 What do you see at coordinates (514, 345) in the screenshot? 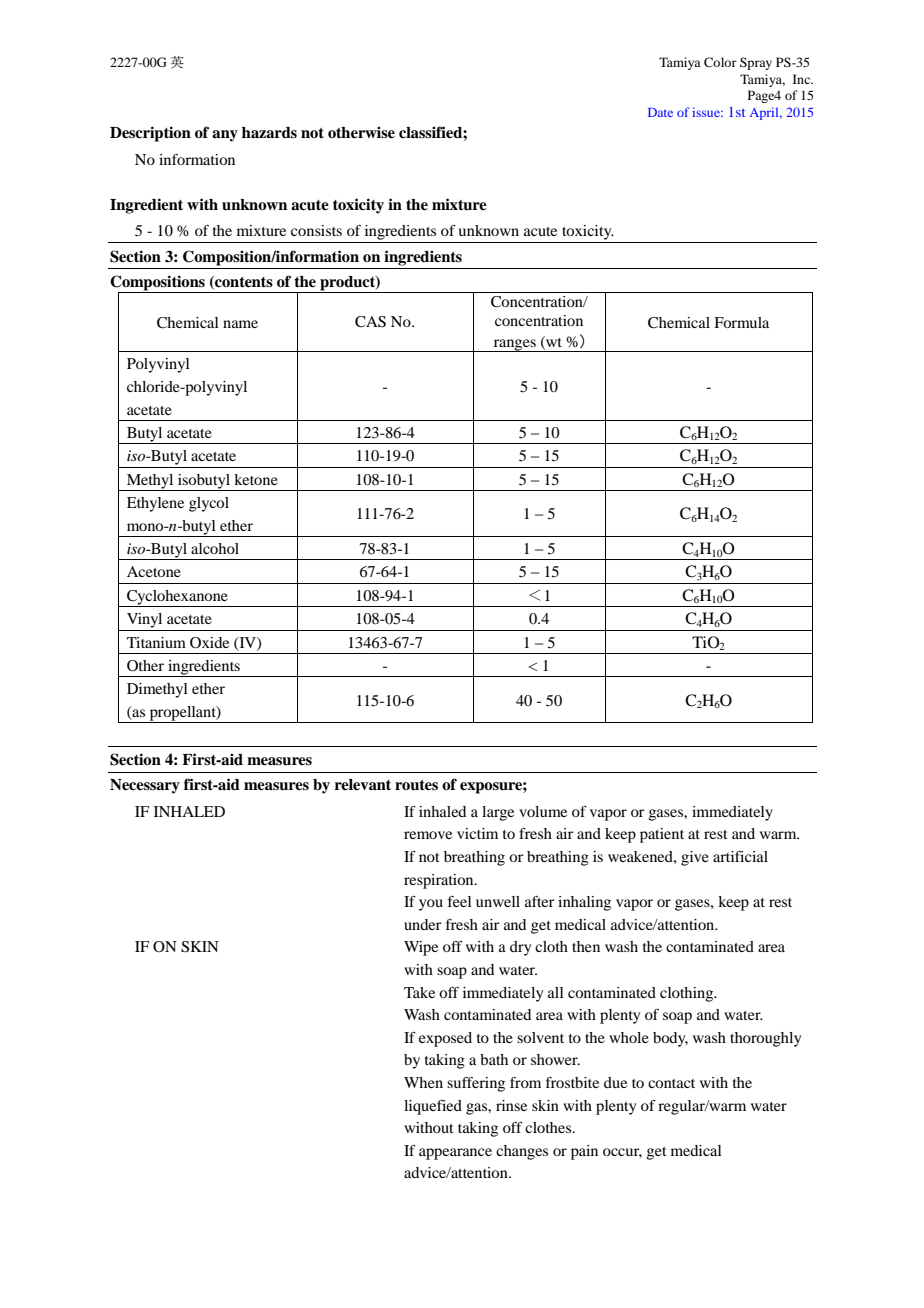
I see `ranges` at bounding box center [514, 345].
